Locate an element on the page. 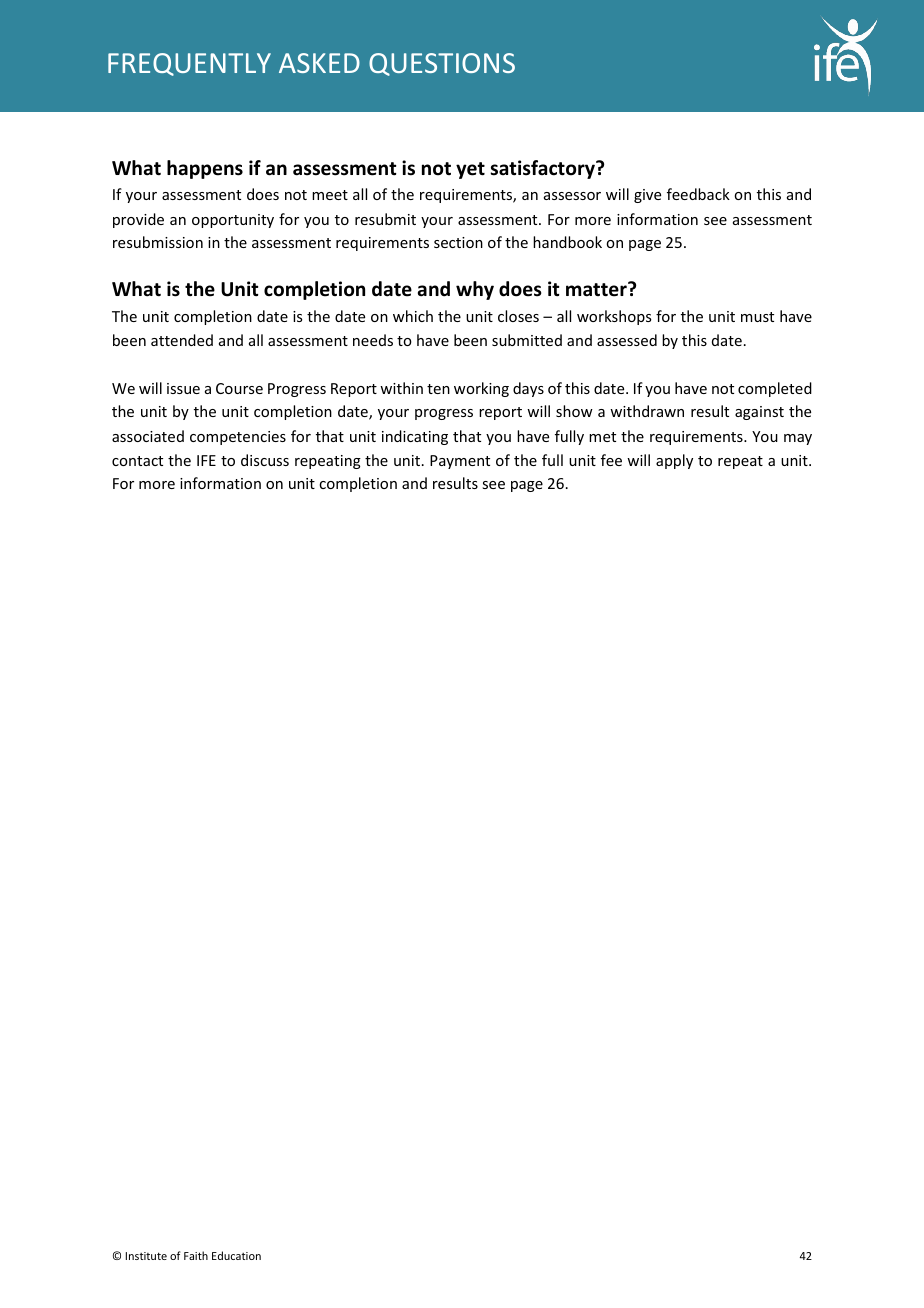 Image resolution: width=924 pixels, height=1308 pixels. Faith is located at coordinates (196, 1255).
